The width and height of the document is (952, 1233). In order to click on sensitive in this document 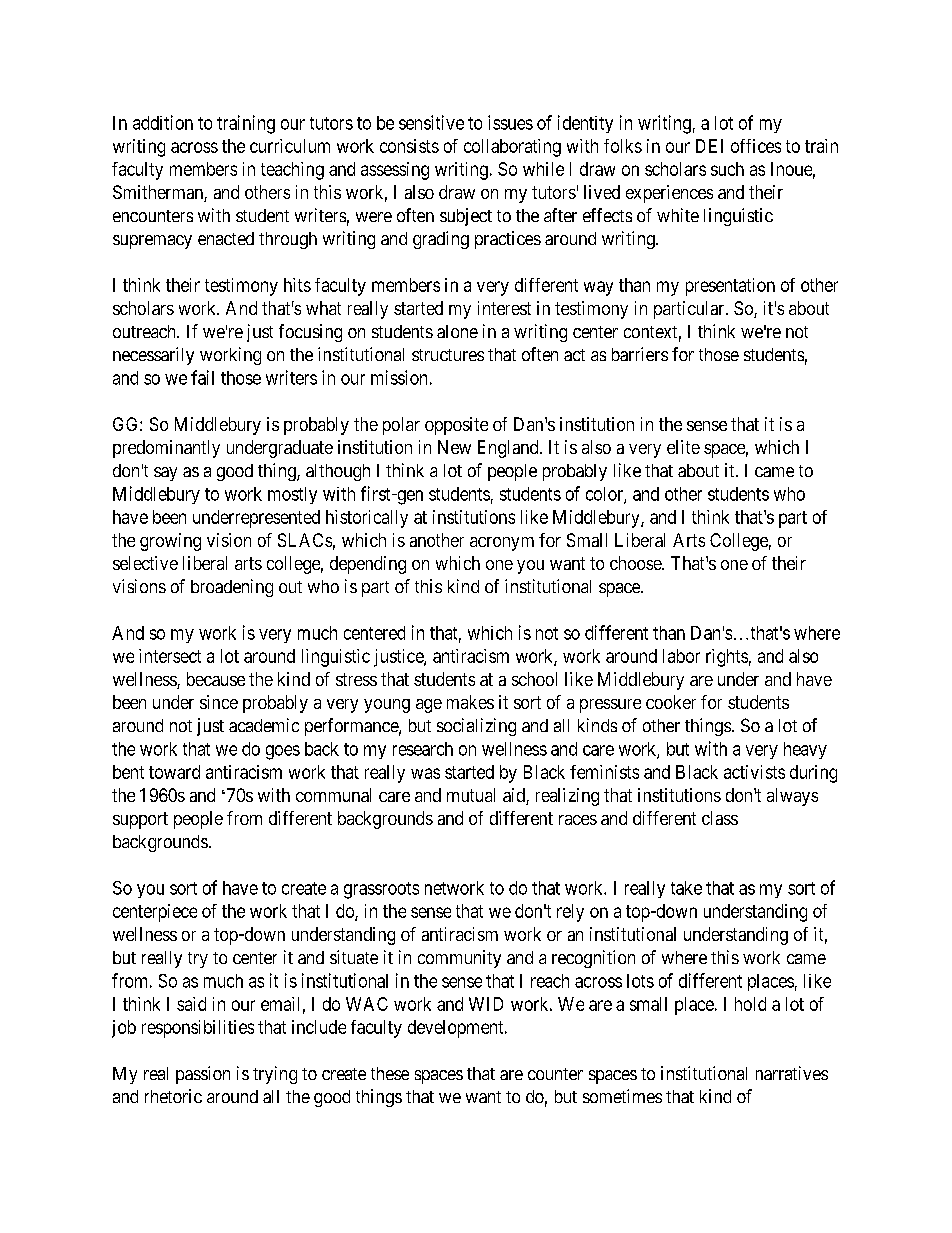, I will do `click(431, 122)`.
